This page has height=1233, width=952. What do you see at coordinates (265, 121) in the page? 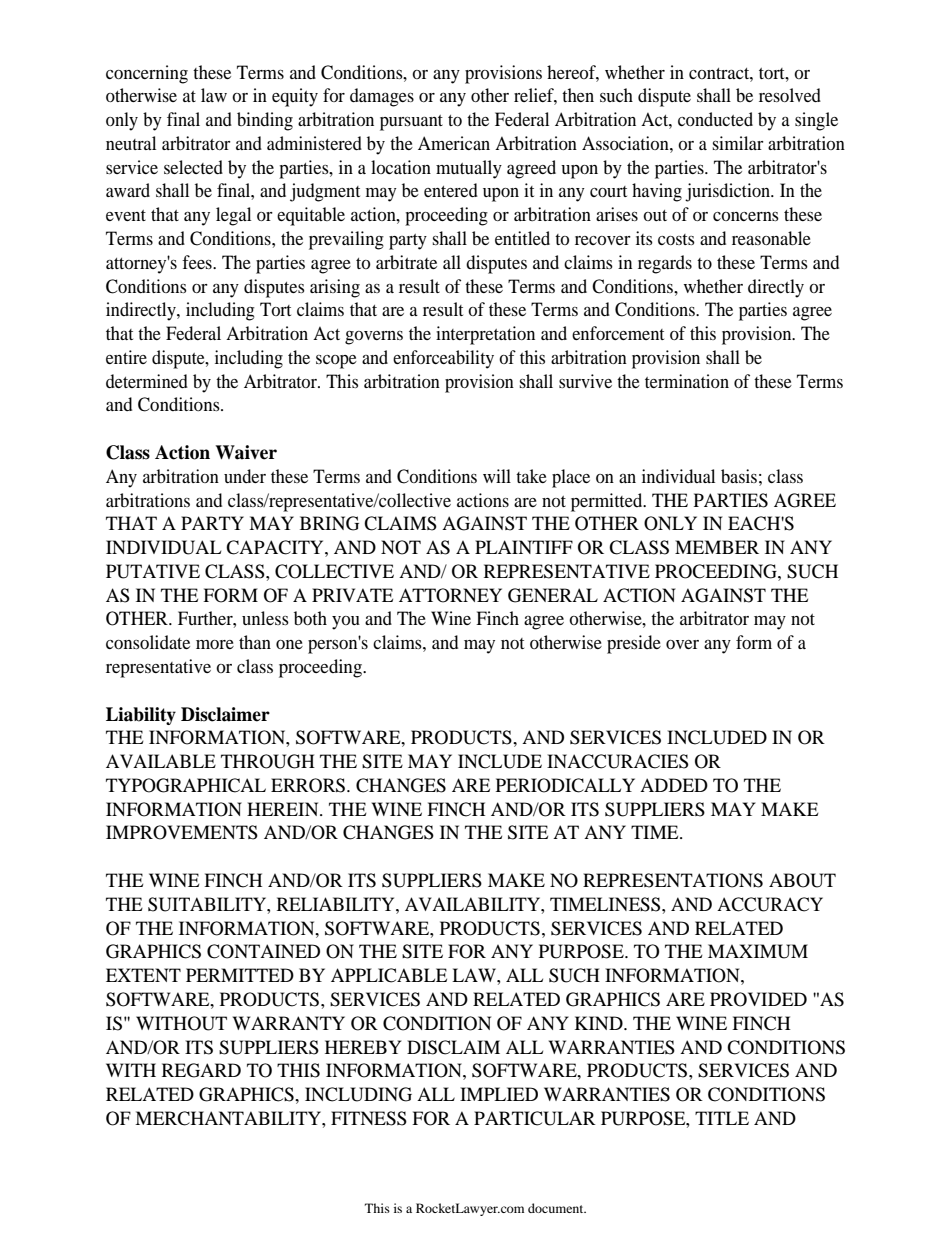
I see `binding` at bounding box center [265, 121].
